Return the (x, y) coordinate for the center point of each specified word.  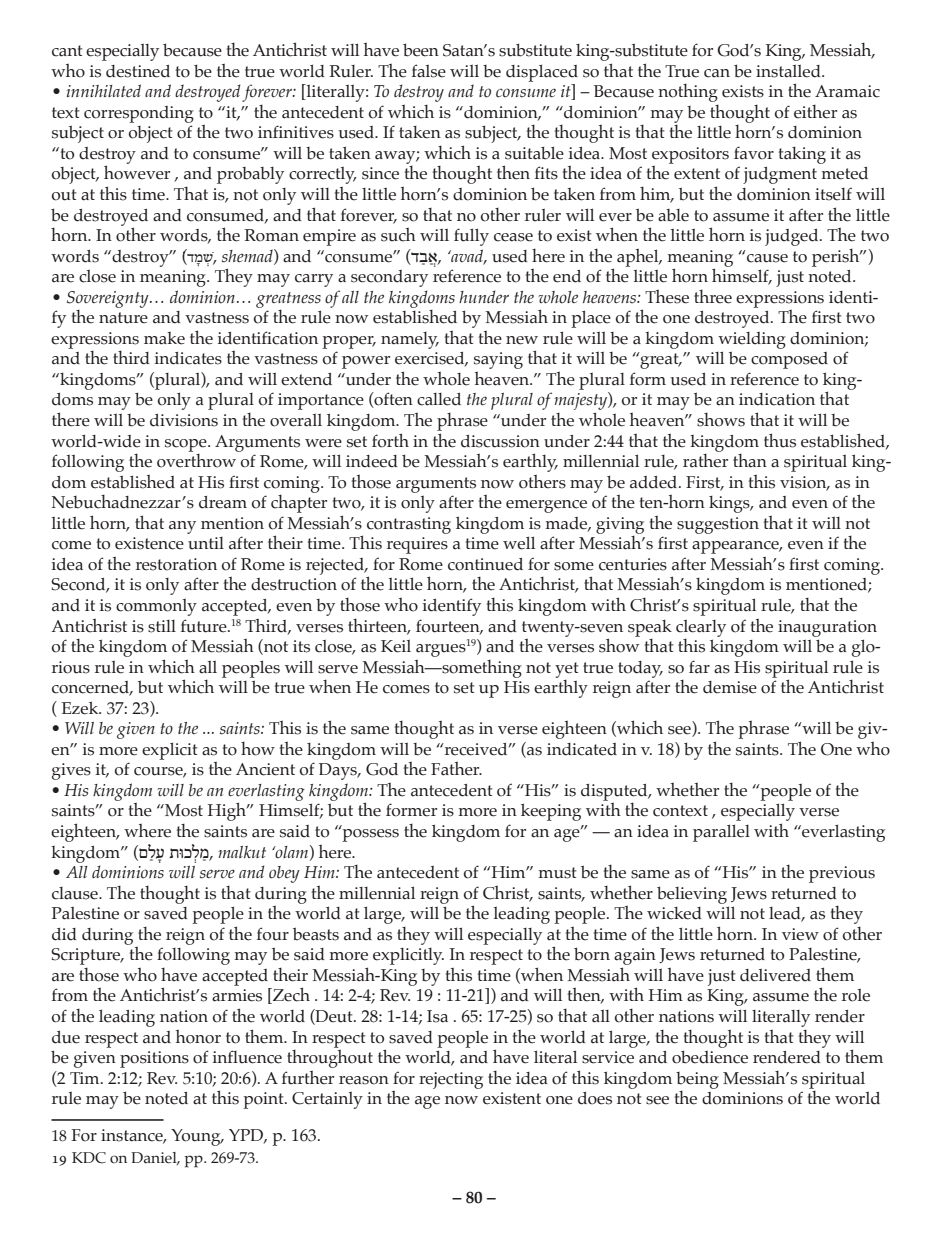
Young (197, 1137)
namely (410, 340)
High (228, 811)
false (429, 71)
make (164, 338)
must (558, 873)
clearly (701, 628)
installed (789, 71)
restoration (176, 564)
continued (485, 564)
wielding (752, 340)
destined (138, 71)
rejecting (451, 1080)
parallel (721, 833)
